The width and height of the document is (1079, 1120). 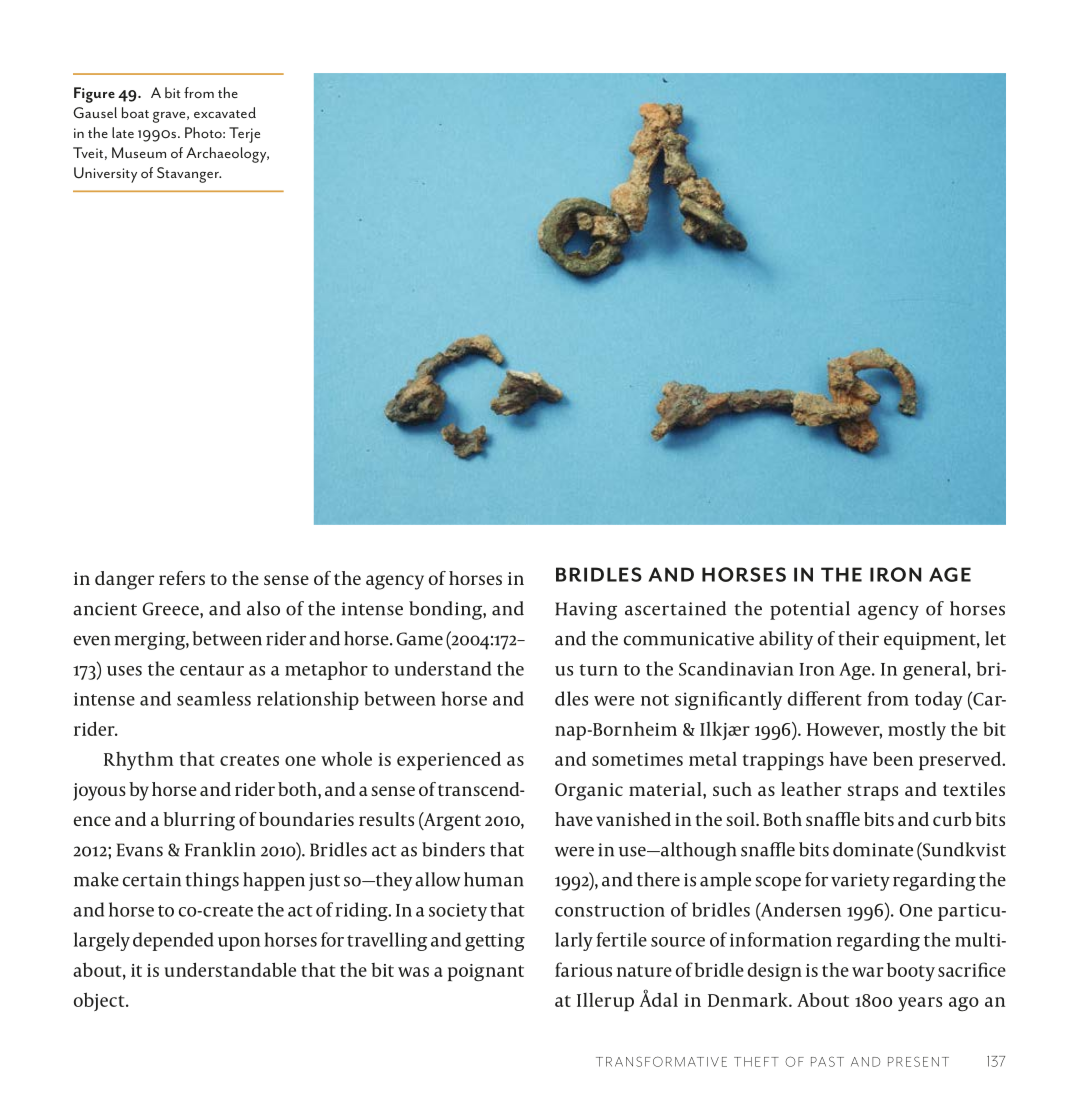 What do you see at coordinates (100, 1001) in the document?
I see `object` at bounding box center [100, 1001].
